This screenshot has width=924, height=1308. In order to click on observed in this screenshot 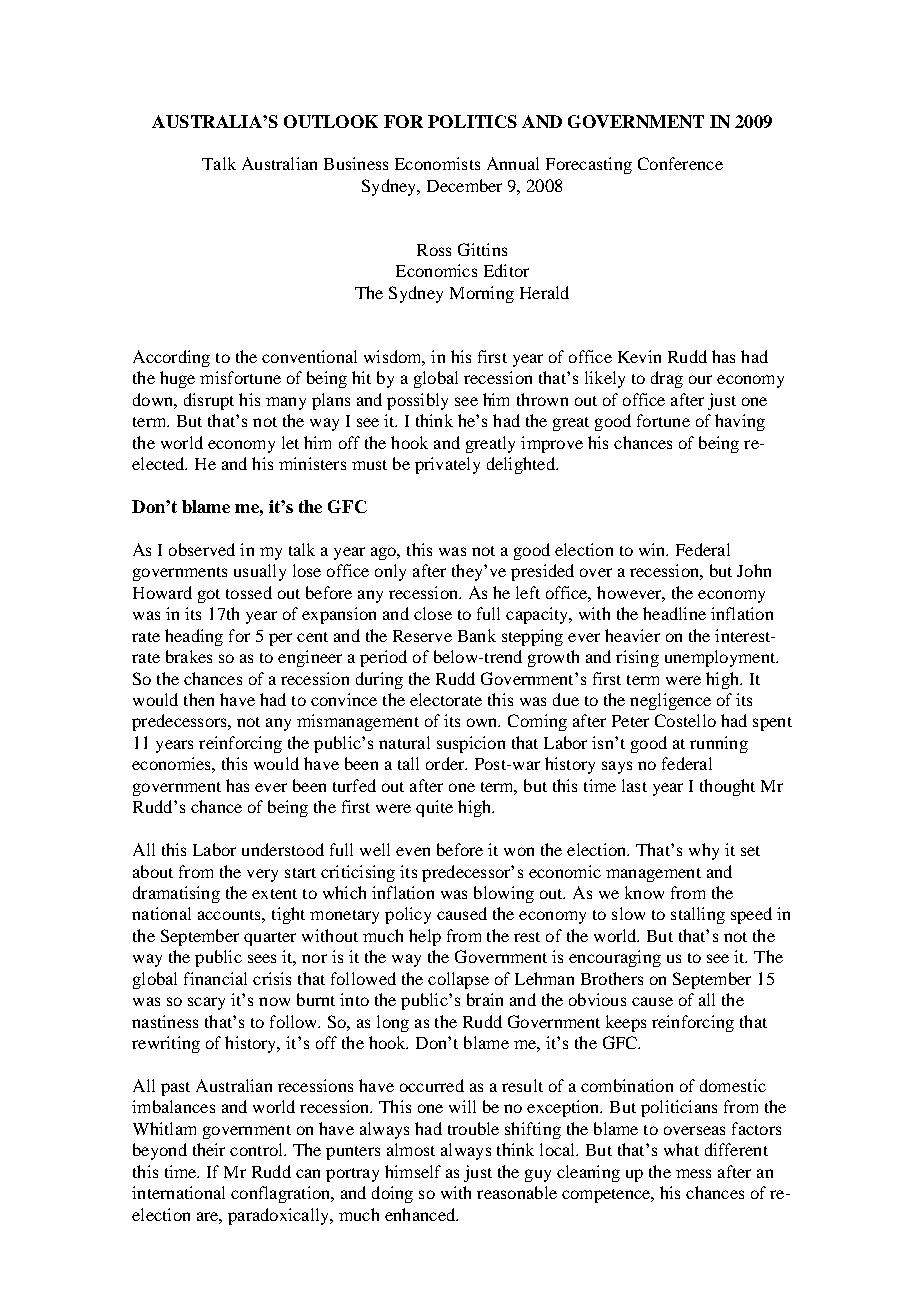, I will do `click(202, 549)`.
